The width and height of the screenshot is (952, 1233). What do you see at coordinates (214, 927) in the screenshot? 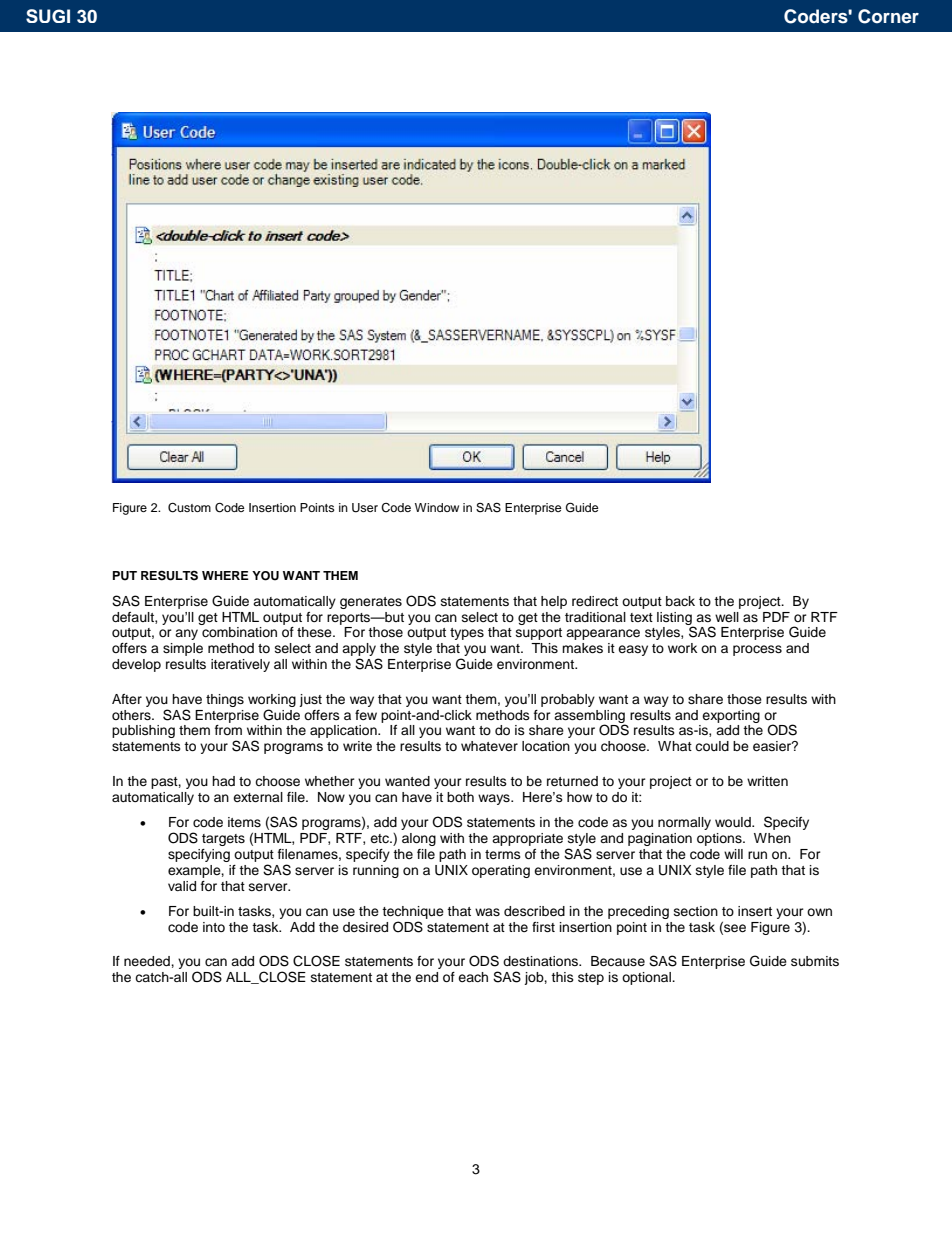
I see `into` at bounding box center [214, 927].
